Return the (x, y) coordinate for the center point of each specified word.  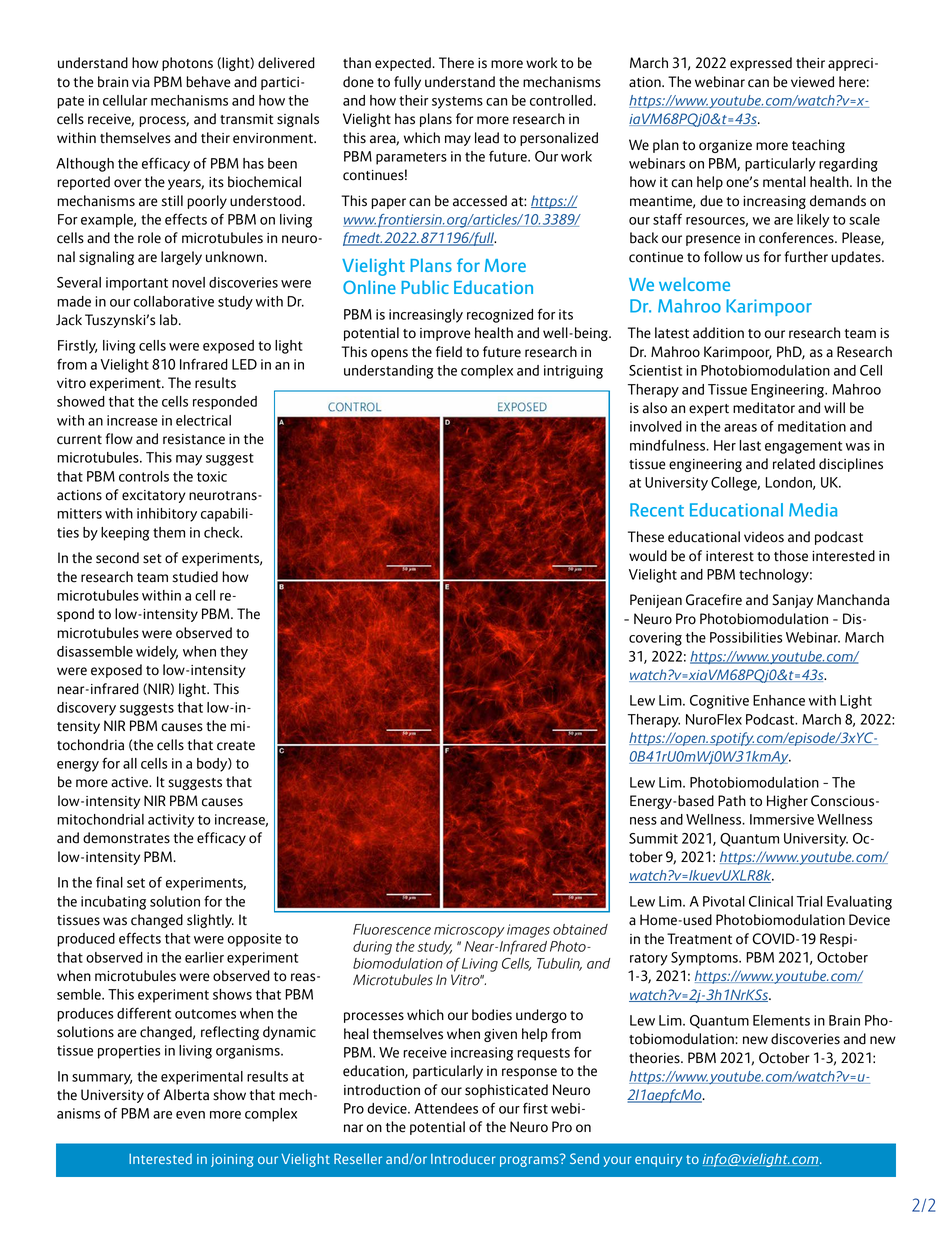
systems (457, 102)
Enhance (779, 700)
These (646, 537)
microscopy (469, 931)
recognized (500, 316)
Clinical (771, 901)
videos (764, 537)
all (130, 763)
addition (718, 333)
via (141, 82)
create (236, 746)
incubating (113, 903)
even (190, 1115)
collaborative (174, 301)
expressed (761, 64)
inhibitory (167, 515)
